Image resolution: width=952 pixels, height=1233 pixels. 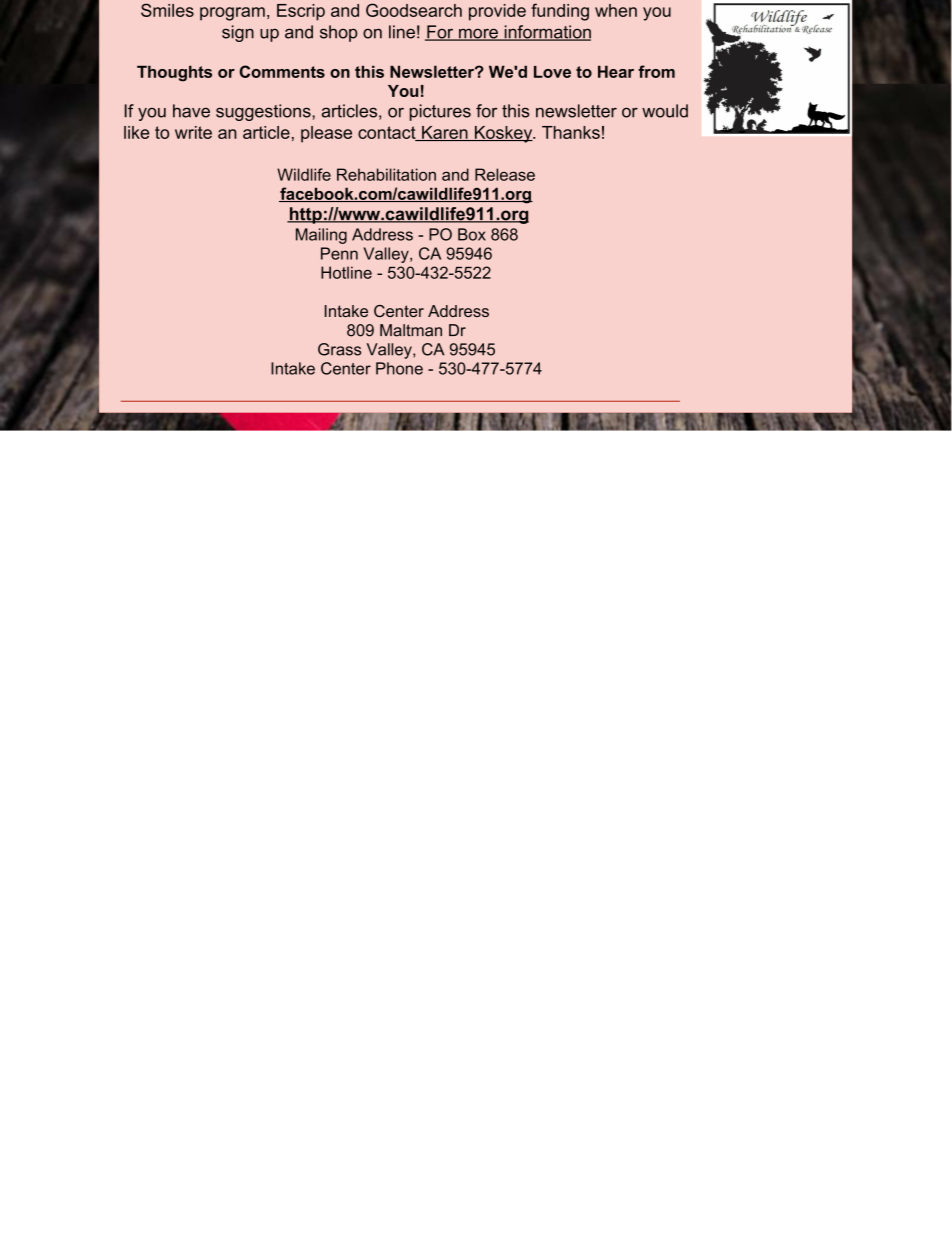 I want to click on Rehabilitation, so click(x=386, y=174).
